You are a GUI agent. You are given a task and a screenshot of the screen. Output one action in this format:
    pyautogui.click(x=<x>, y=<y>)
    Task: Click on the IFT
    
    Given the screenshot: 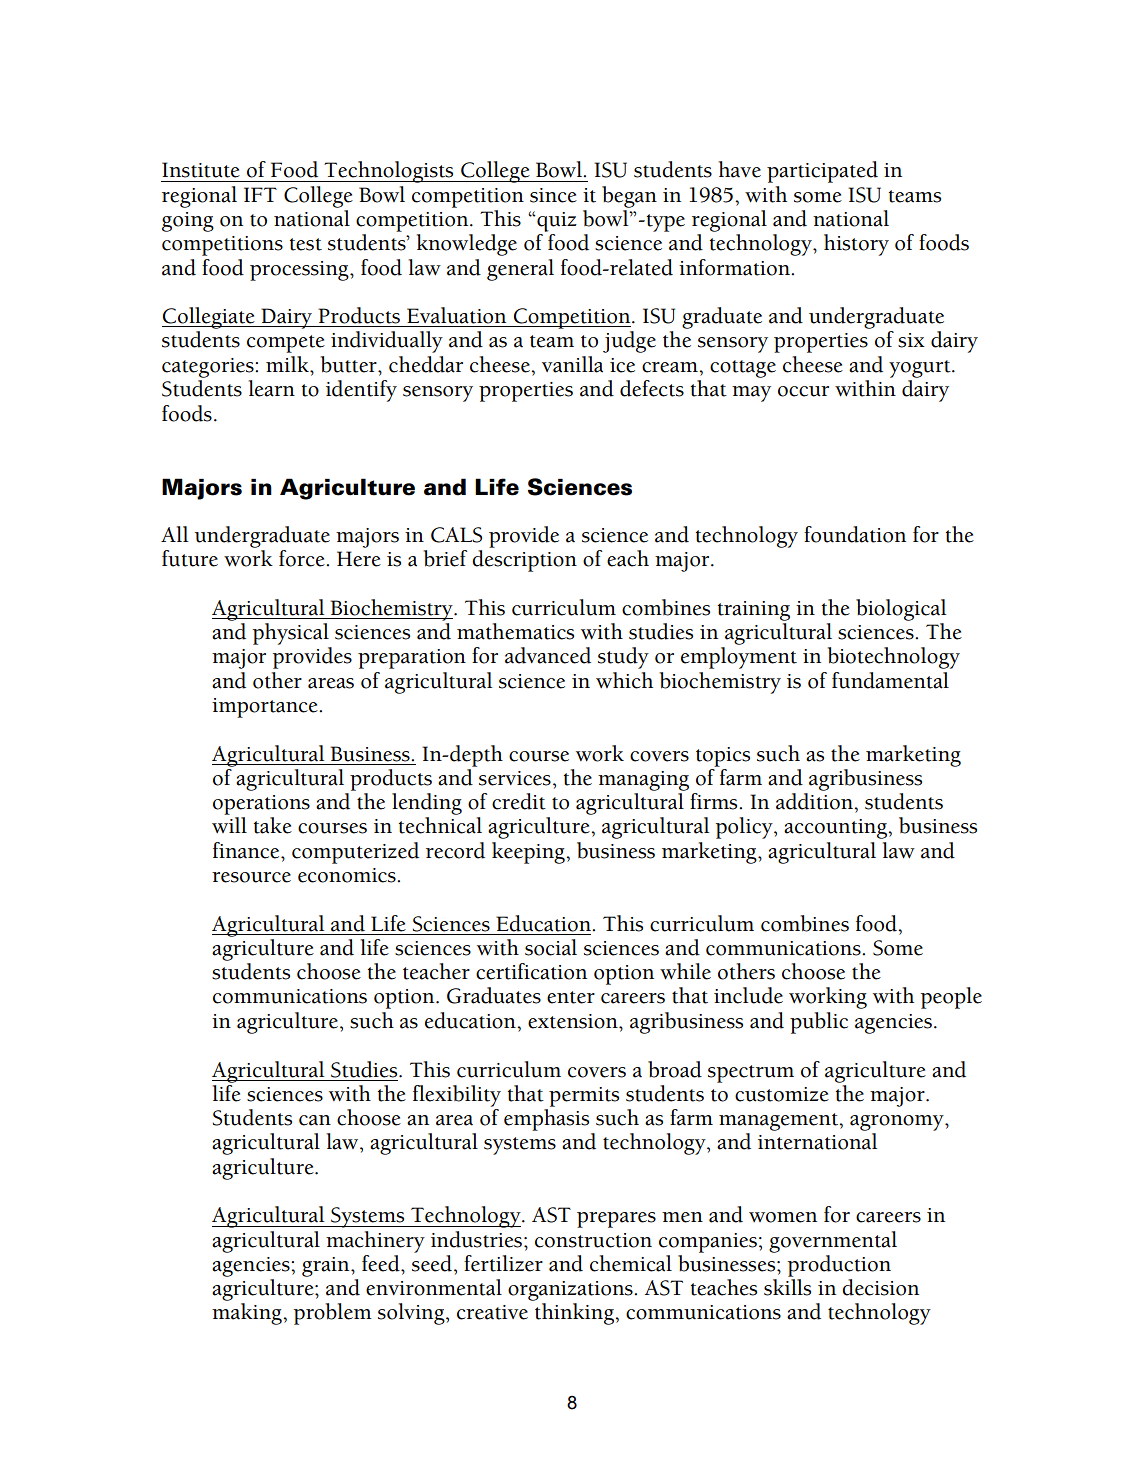 What is the action you would take?
    pyautogui.click(x=260, y=194)
